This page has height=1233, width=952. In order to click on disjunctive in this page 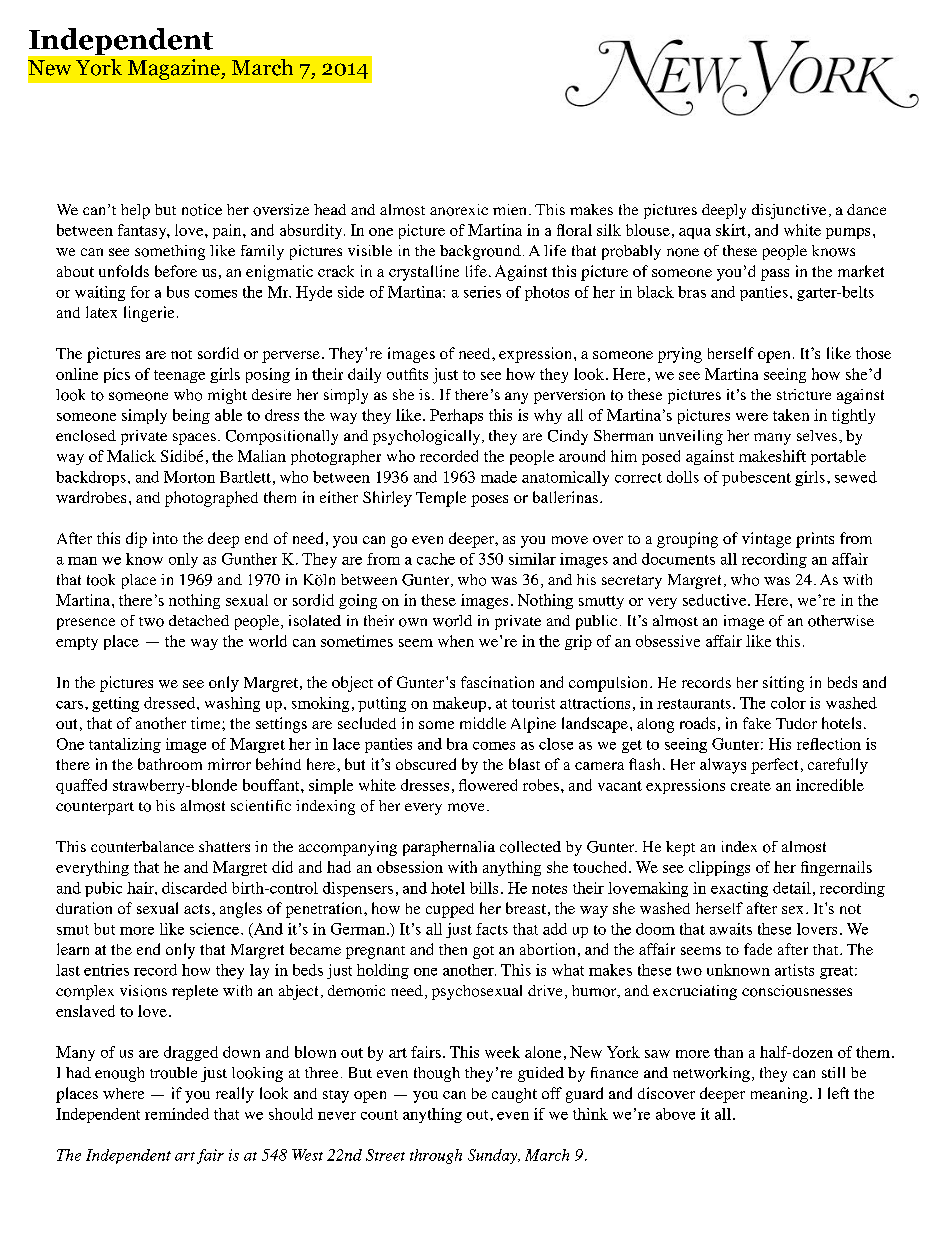, I will do `click(789, 211)`.
